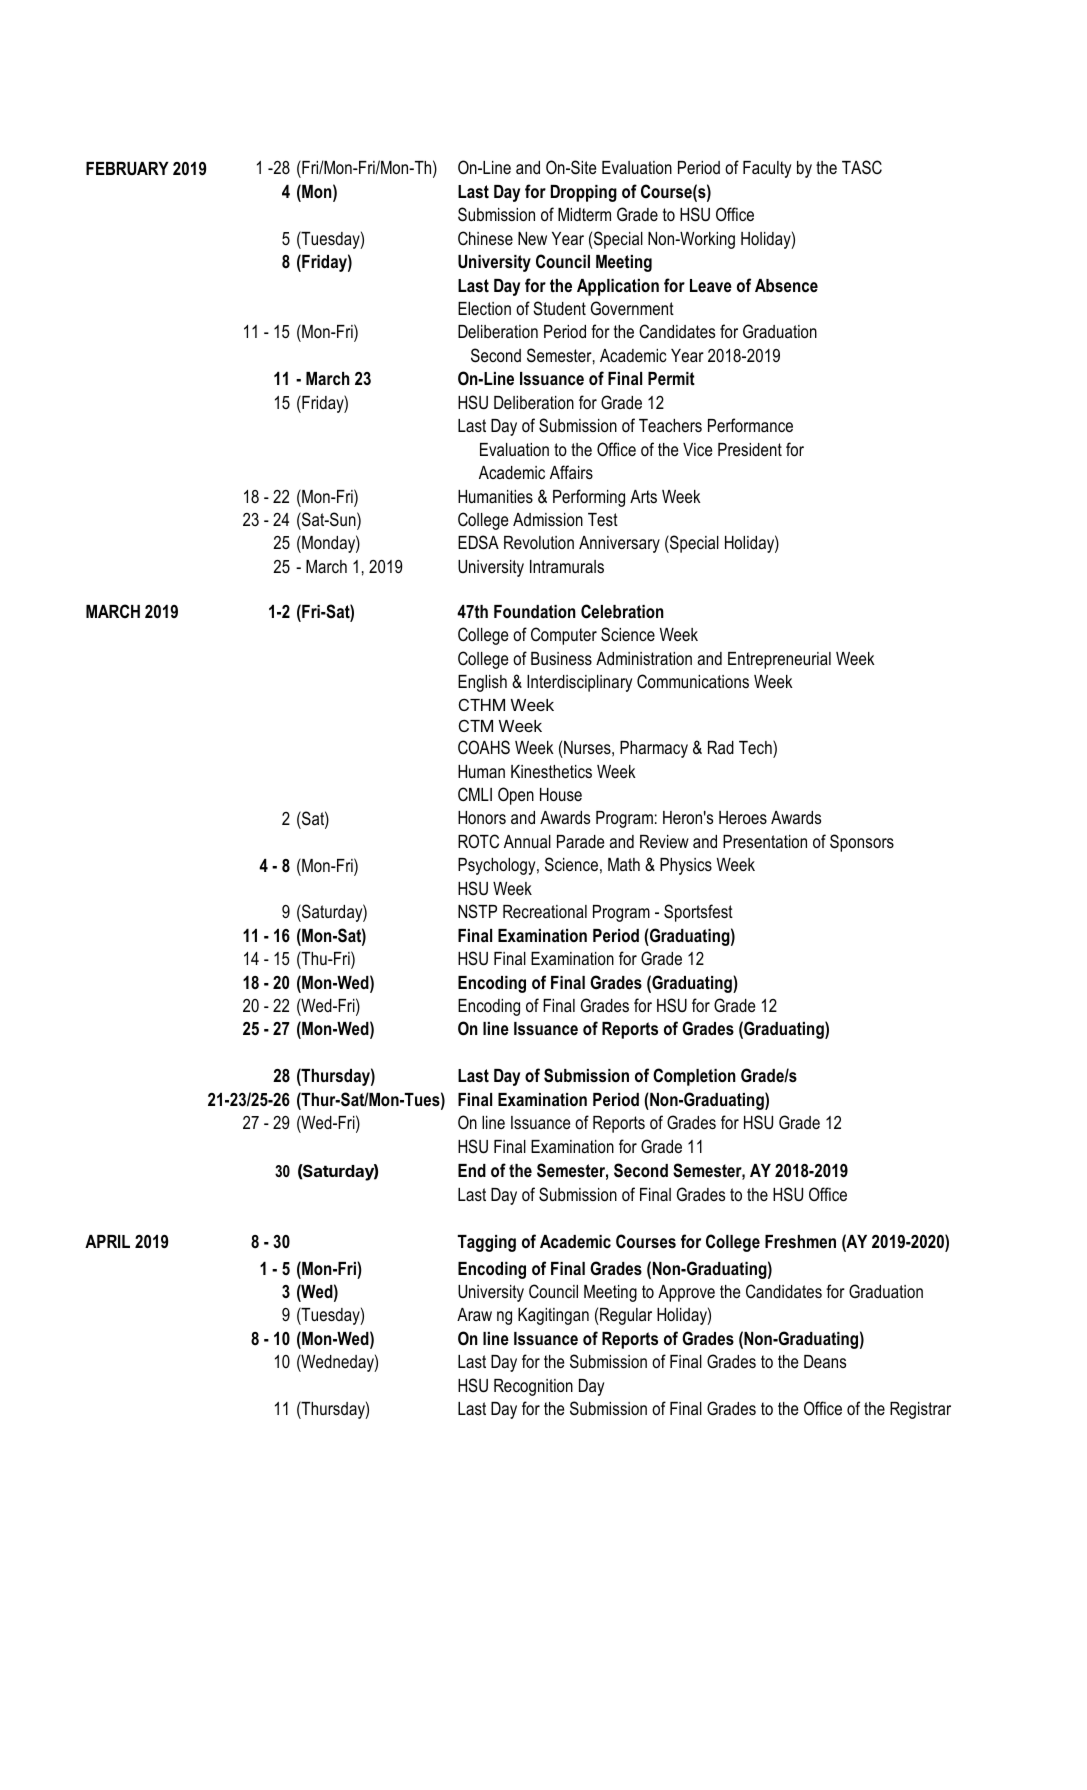 The height and width of the screenshot is (1790, 1087). Describe the element at coordinates (862, 843) in the screenshot. I see `Sponsors` at that location.
